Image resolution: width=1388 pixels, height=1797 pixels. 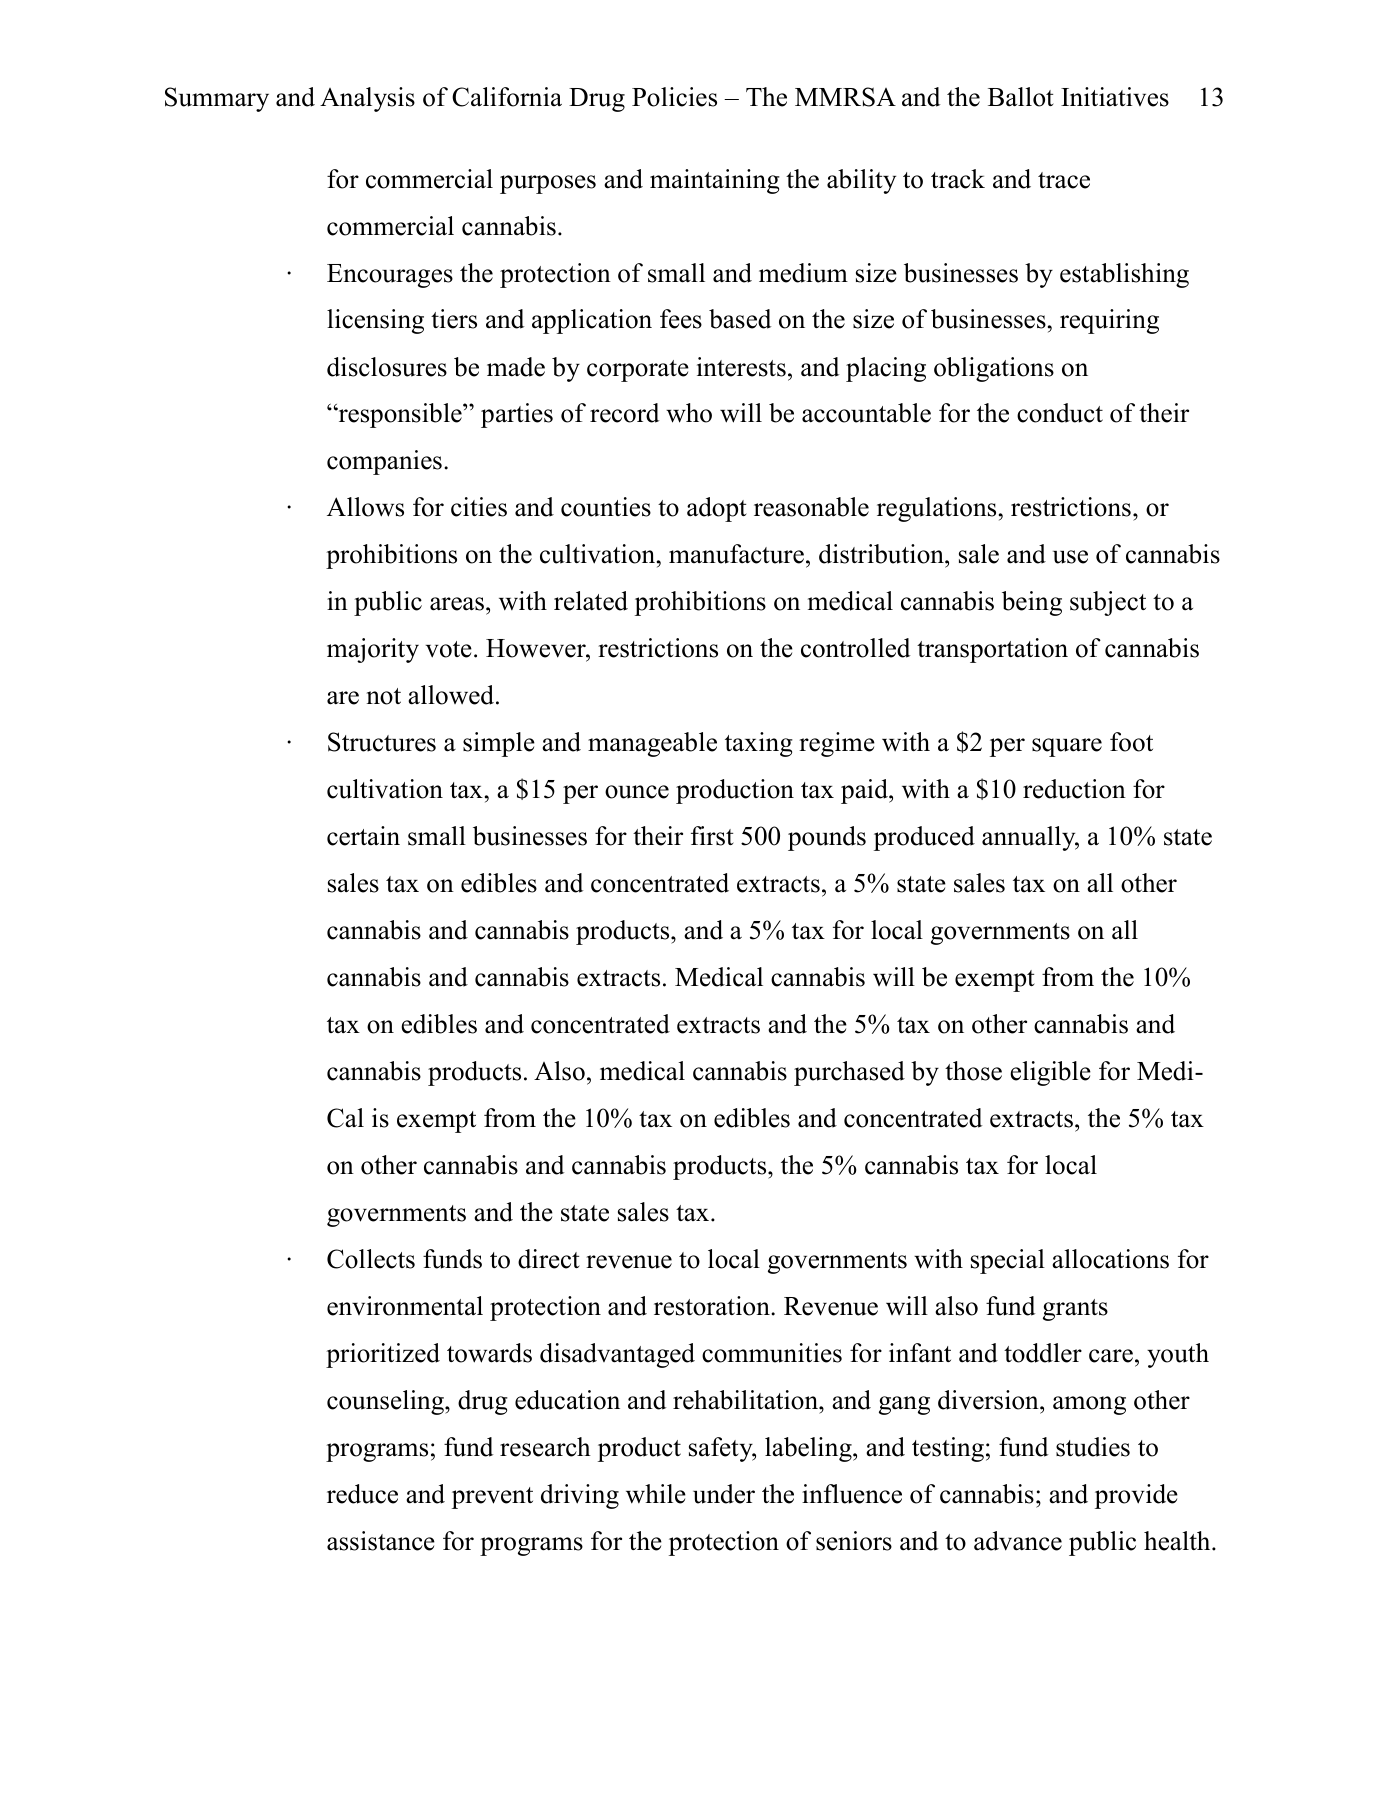 I want to click on certain, so click(x=363, y=836).
